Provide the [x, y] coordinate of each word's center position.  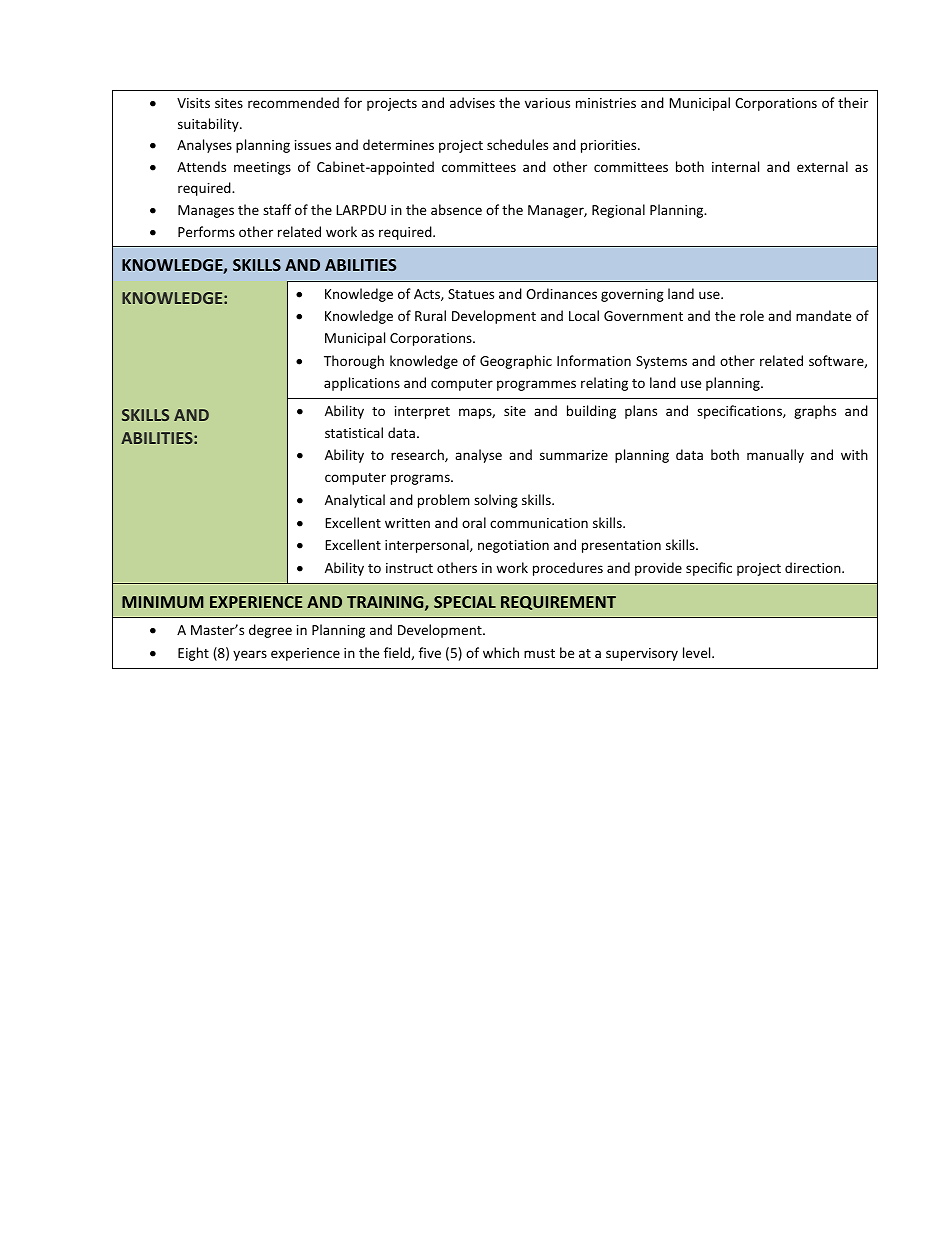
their [853, 102]
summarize [574, 455]
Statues [471, 294]
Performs [206, 231]
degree [270, 631]
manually [775, 456]
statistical [354, 432]
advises [472, 102]
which [501, 652]
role [752, 315]
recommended [293, 102]
